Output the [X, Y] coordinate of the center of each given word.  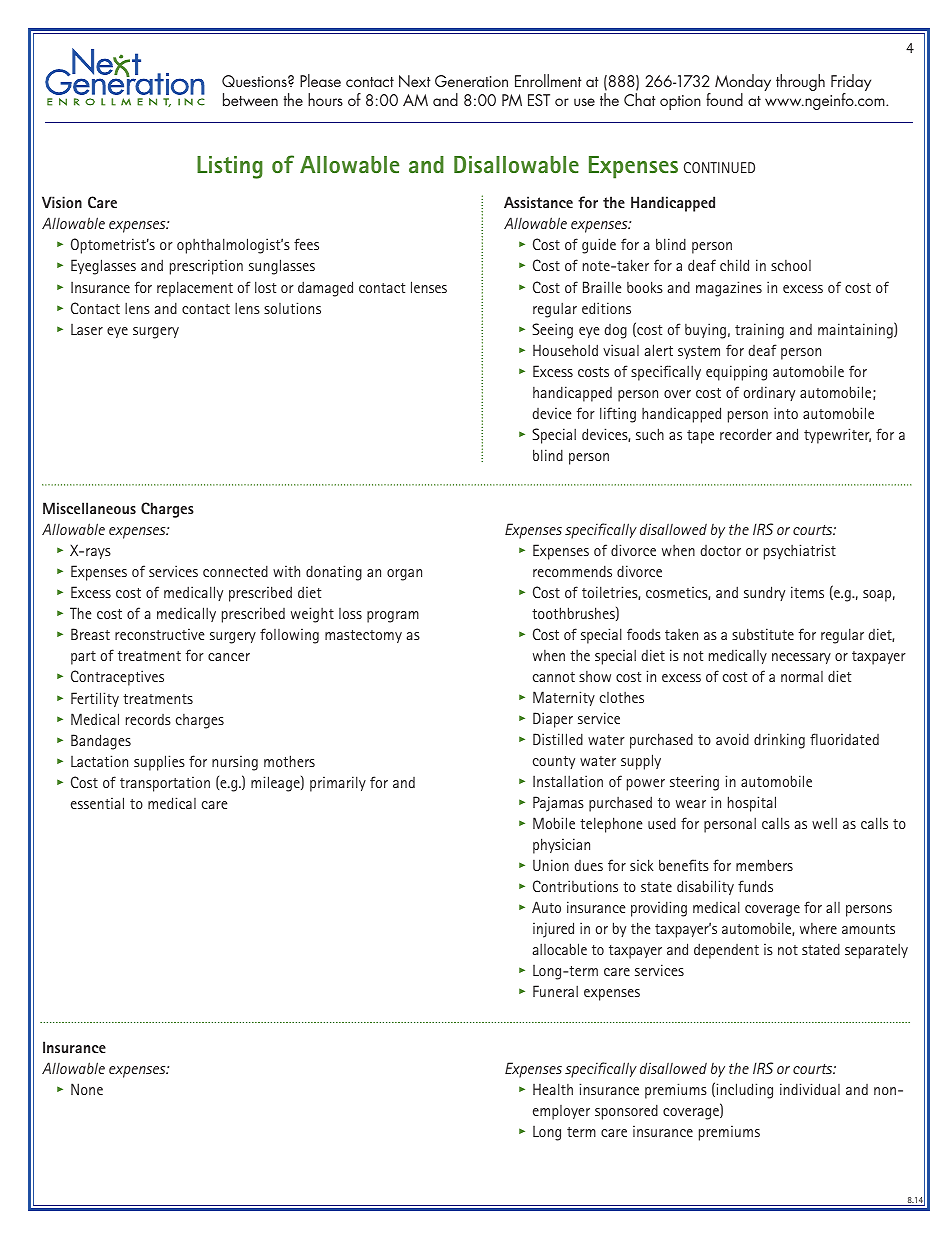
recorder [746, 434]
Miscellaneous [89, 508]
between [250, 99]
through [800, 82]
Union [551, 865]
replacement [195, 289]
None [87, 1089]
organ [404, 575]
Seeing [552, 331]
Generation [471, 81]
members [764, 865]
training [759, 331]
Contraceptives [117, 678]
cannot [554, 677]
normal [802, 676]
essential [97, 803]
